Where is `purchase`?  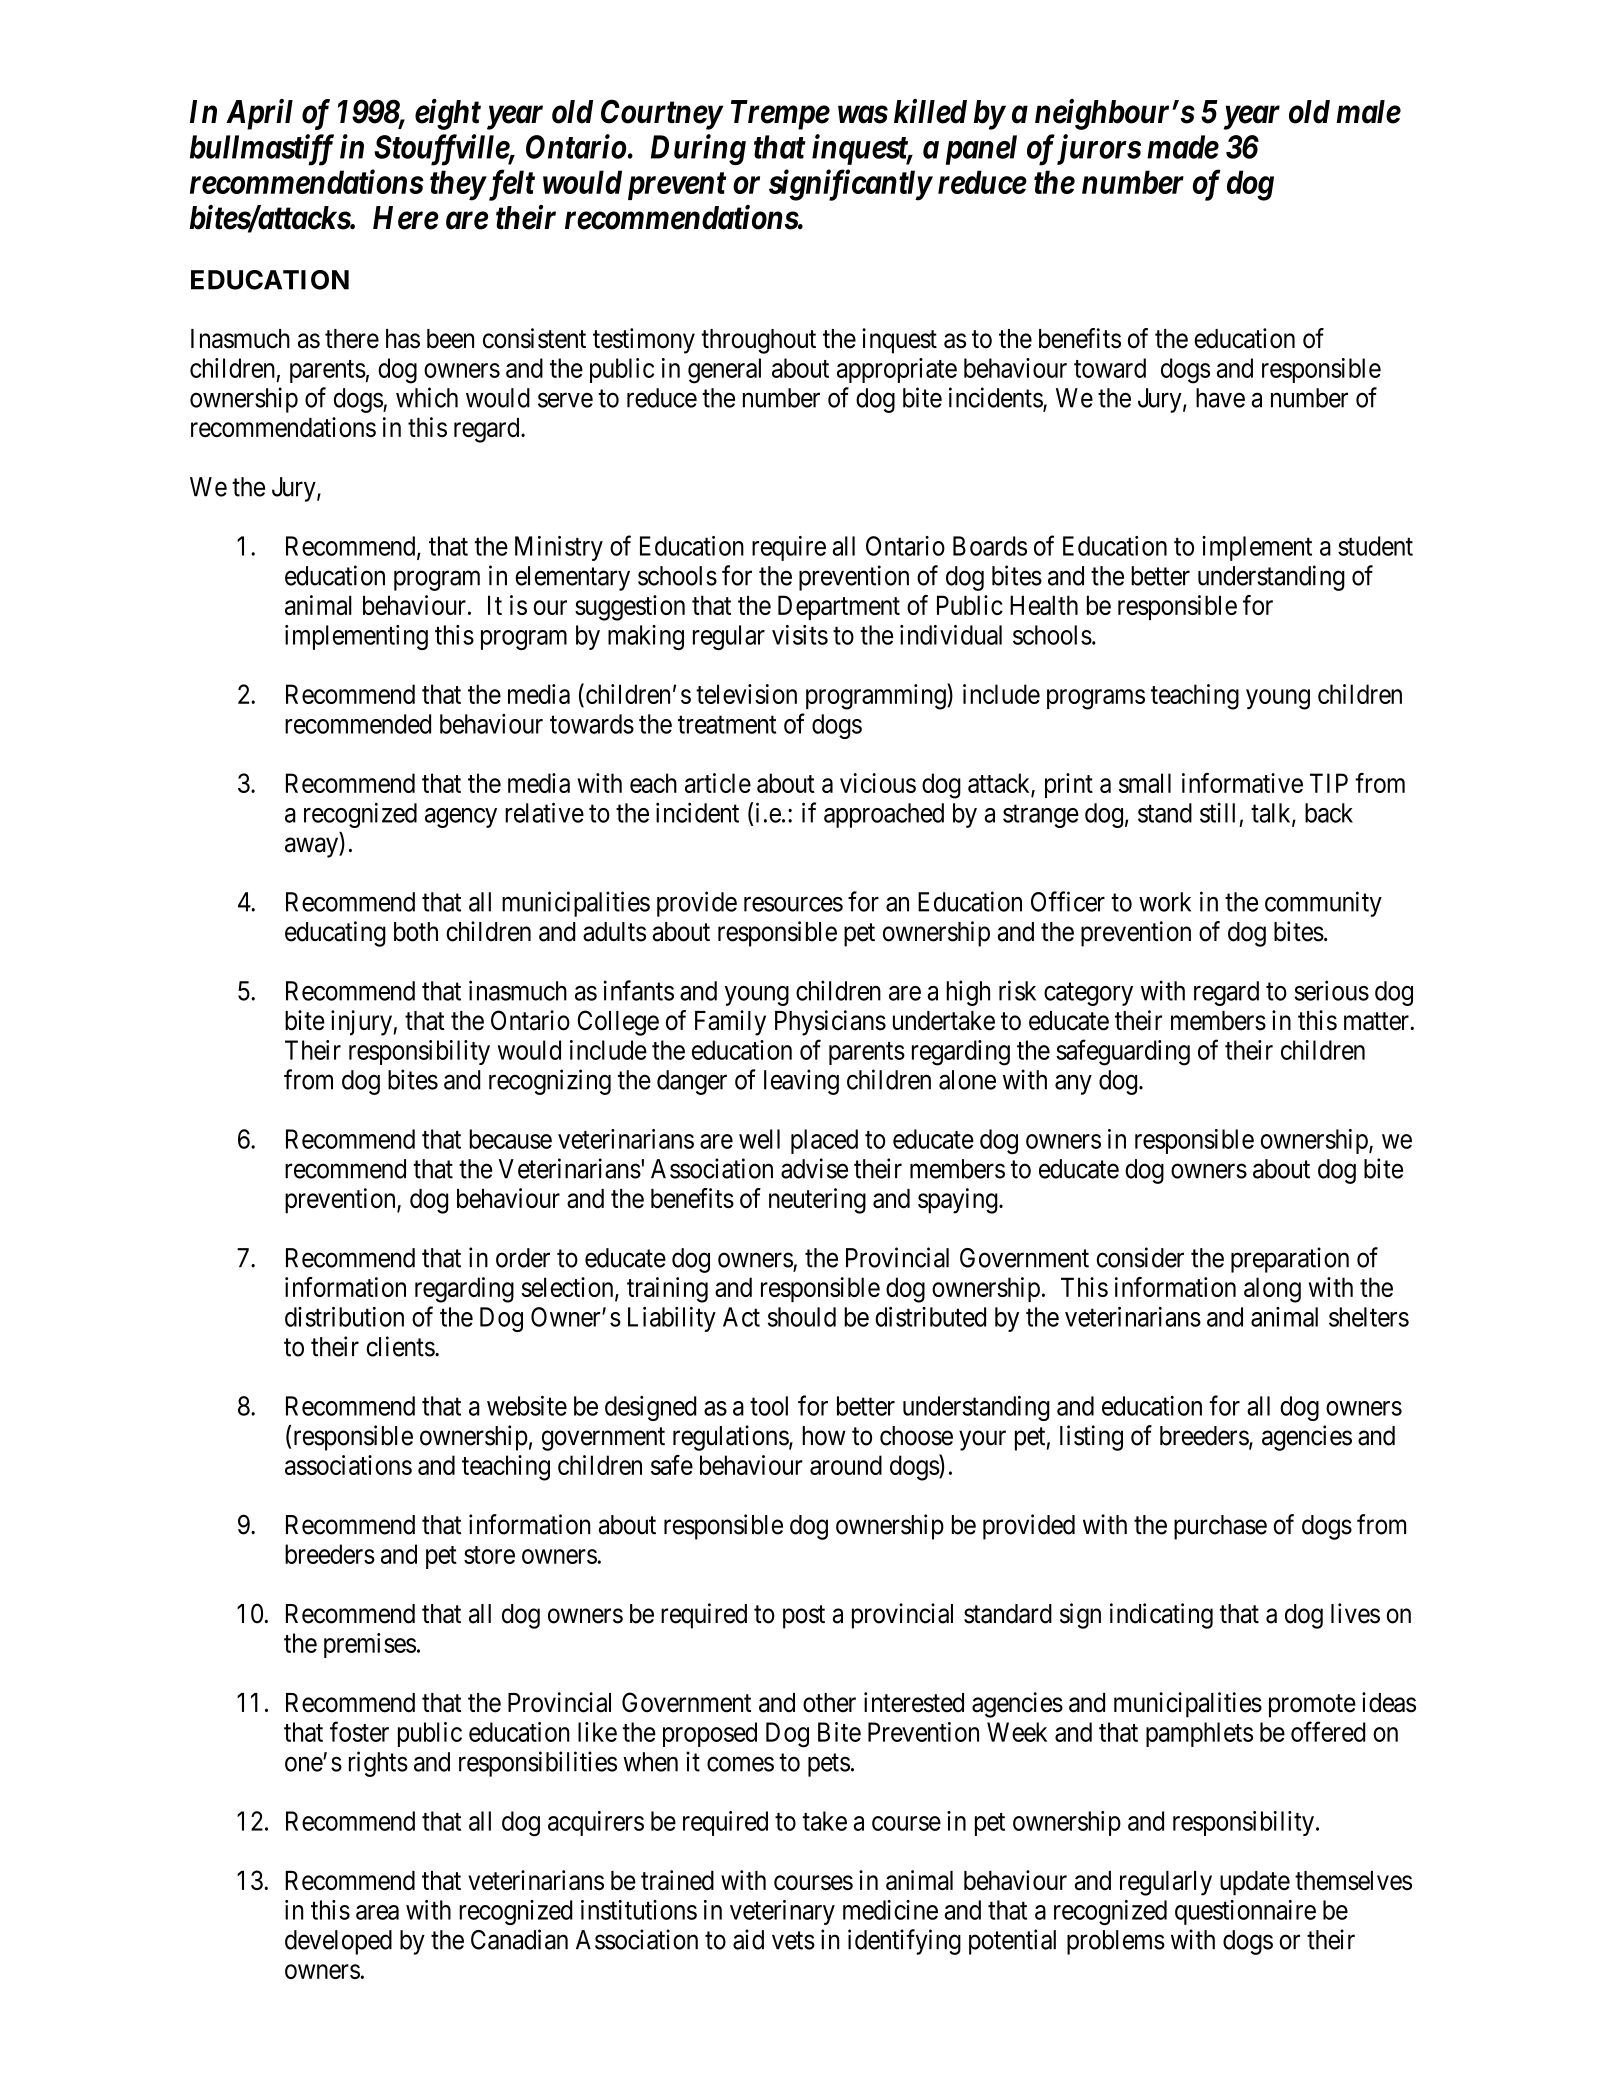 purchase is located at coordinates (1220, 1527).
